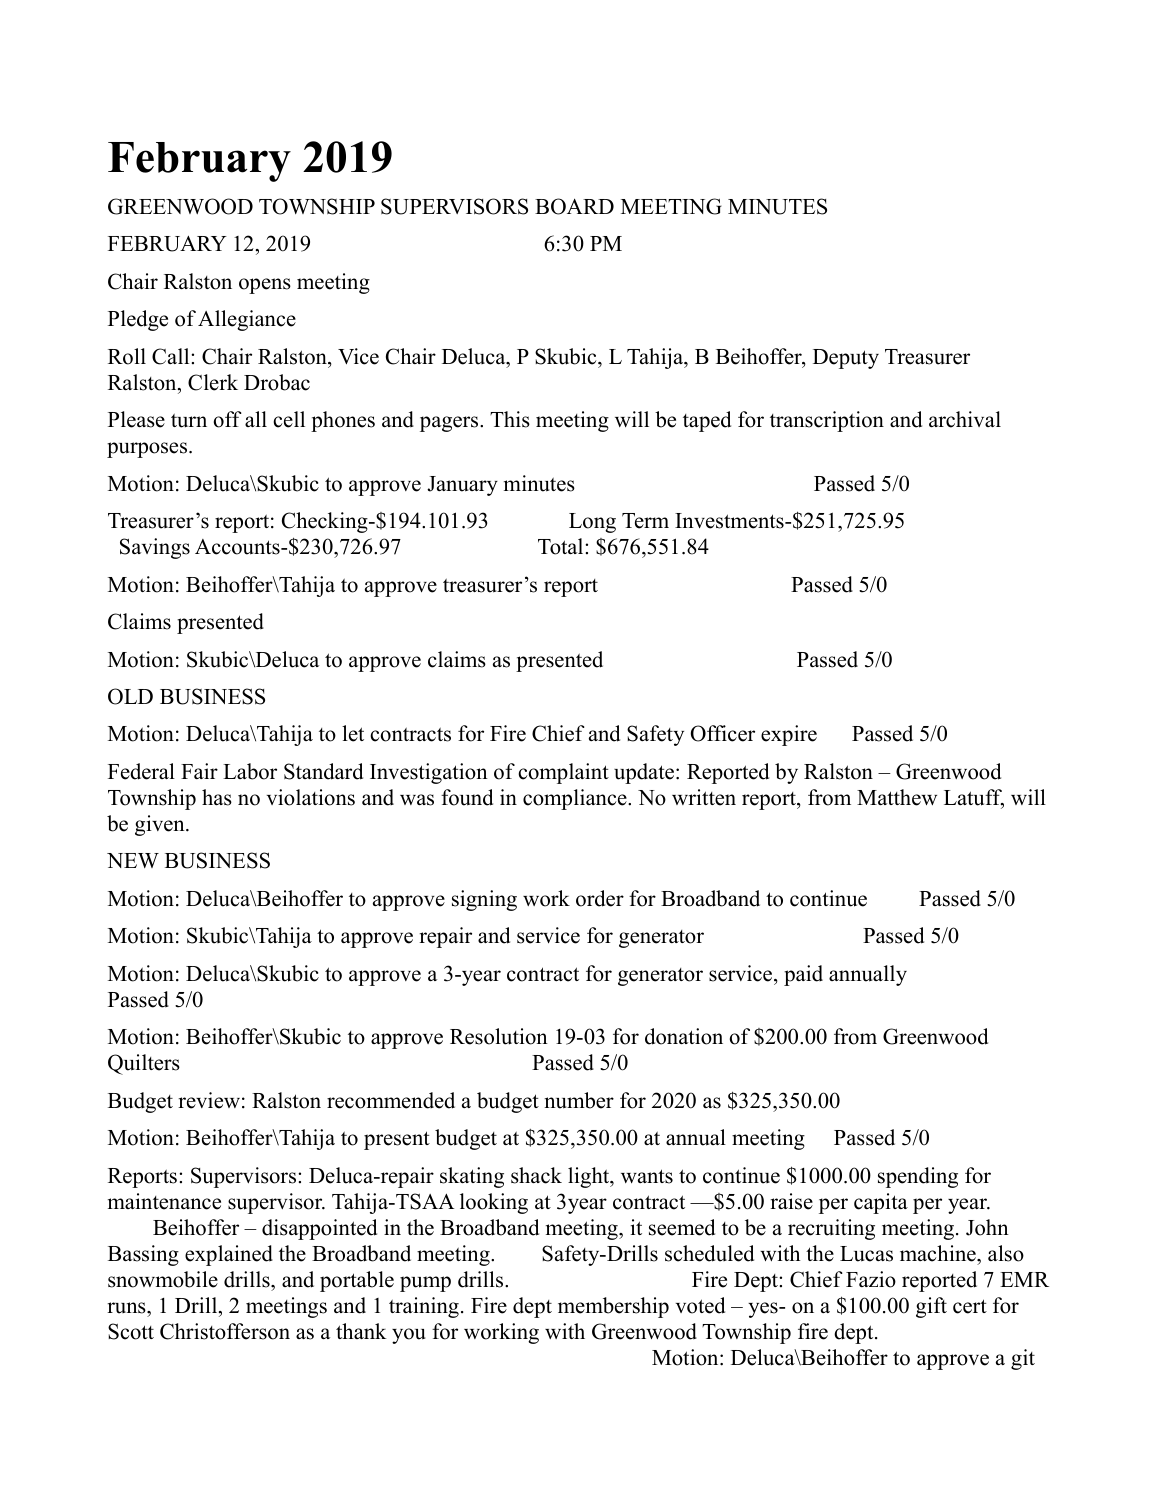  What do you see at coordinates (209, 1100) in the image?
I see `review` at bounding box center [209, 1100].
